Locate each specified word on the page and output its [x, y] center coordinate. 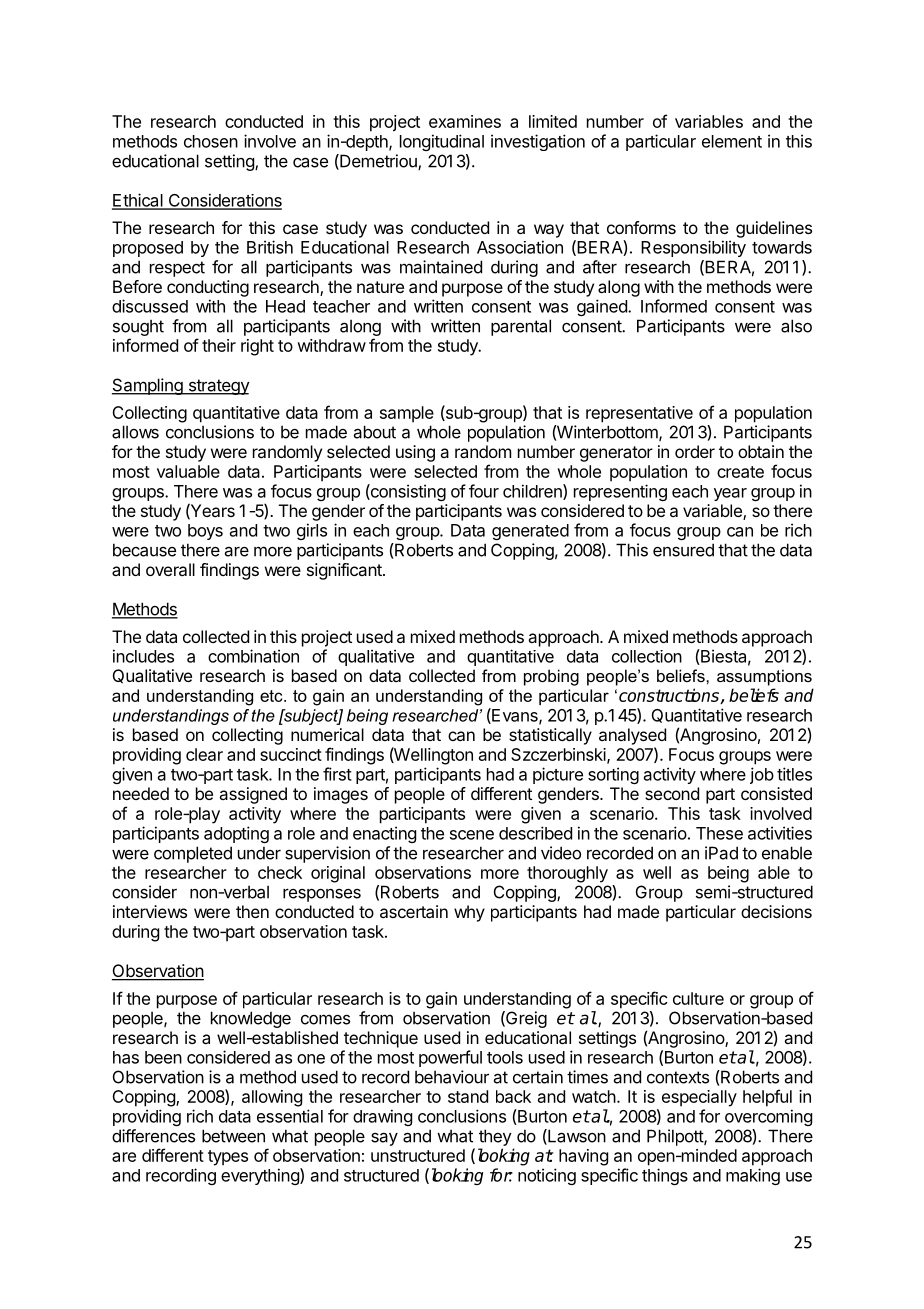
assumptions [764, 677]
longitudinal [442, 142]
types [228, 1158]
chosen [211, 141]
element [732, 141]
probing [551, 677]
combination [253, 656]
